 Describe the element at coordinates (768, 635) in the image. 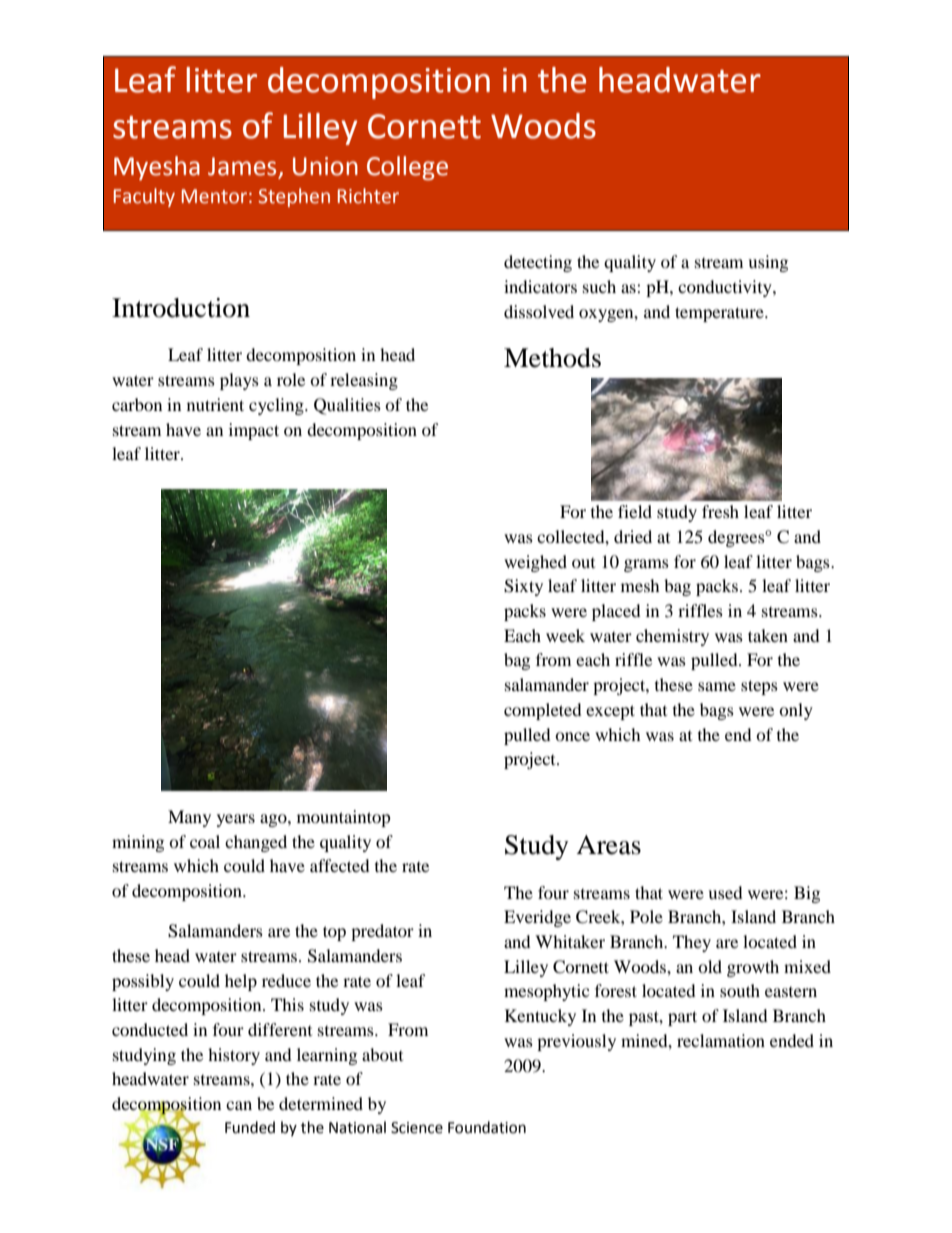

I see `taken` at that location.
